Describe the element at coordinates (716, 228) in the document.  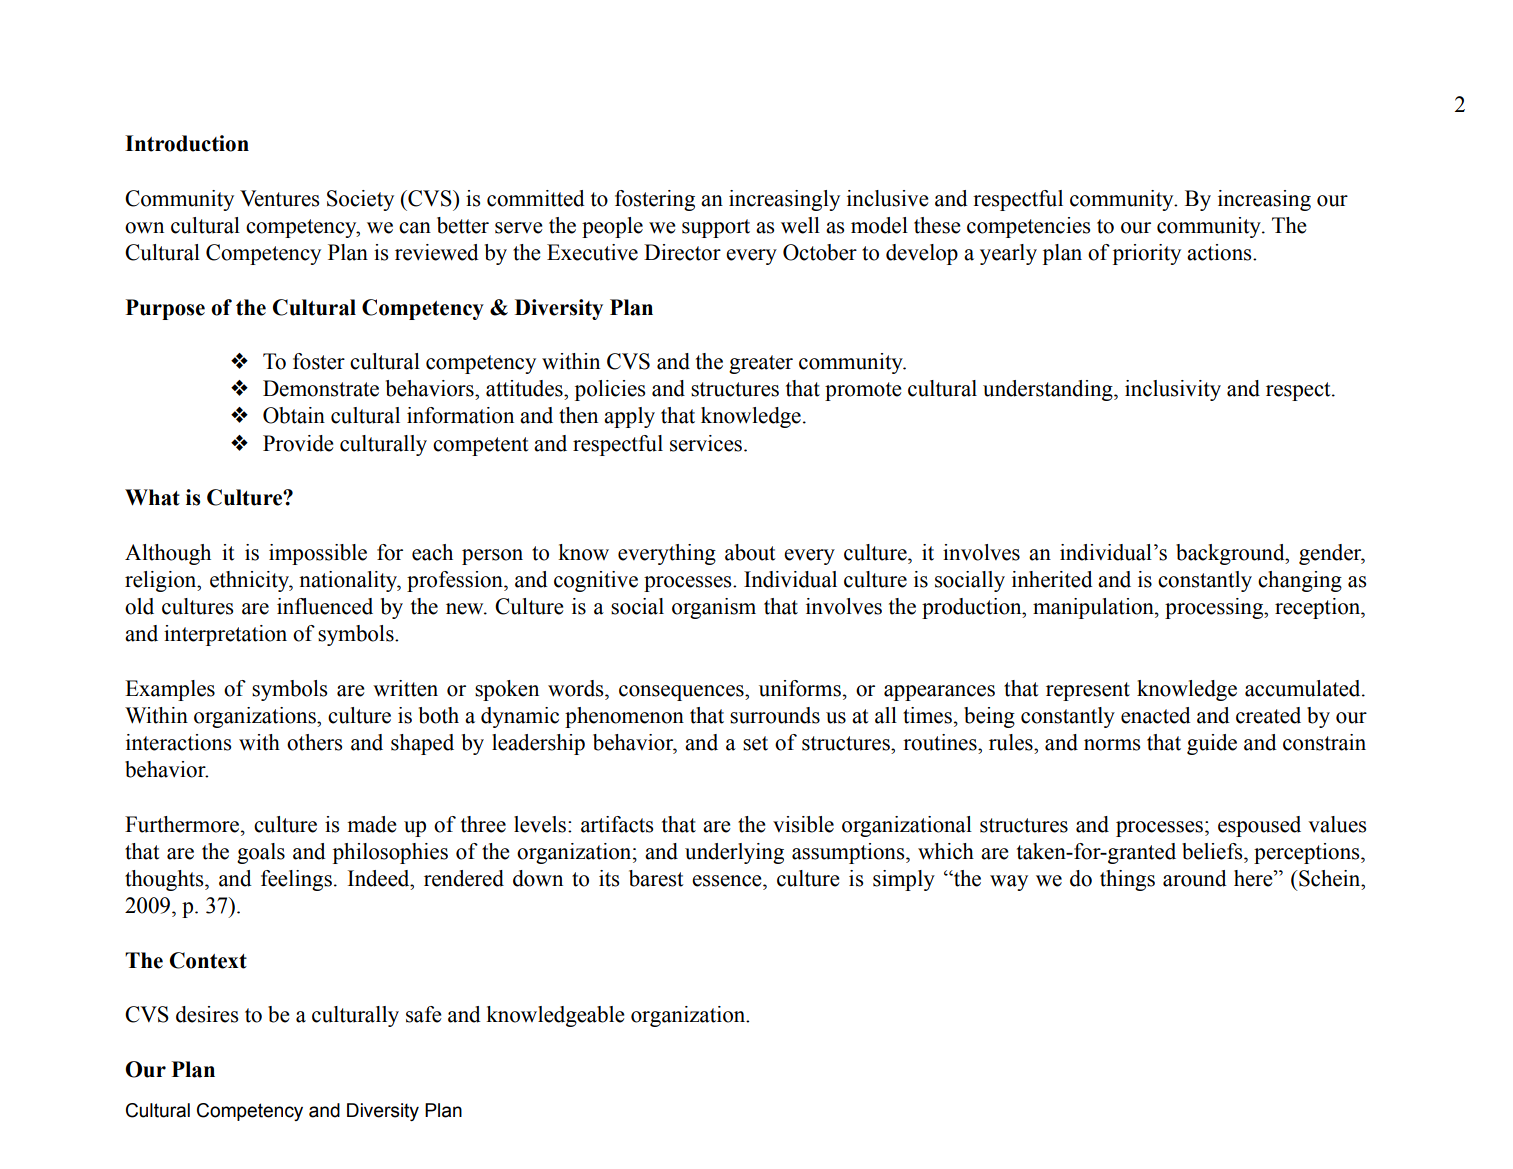
I see `support` at that location.
